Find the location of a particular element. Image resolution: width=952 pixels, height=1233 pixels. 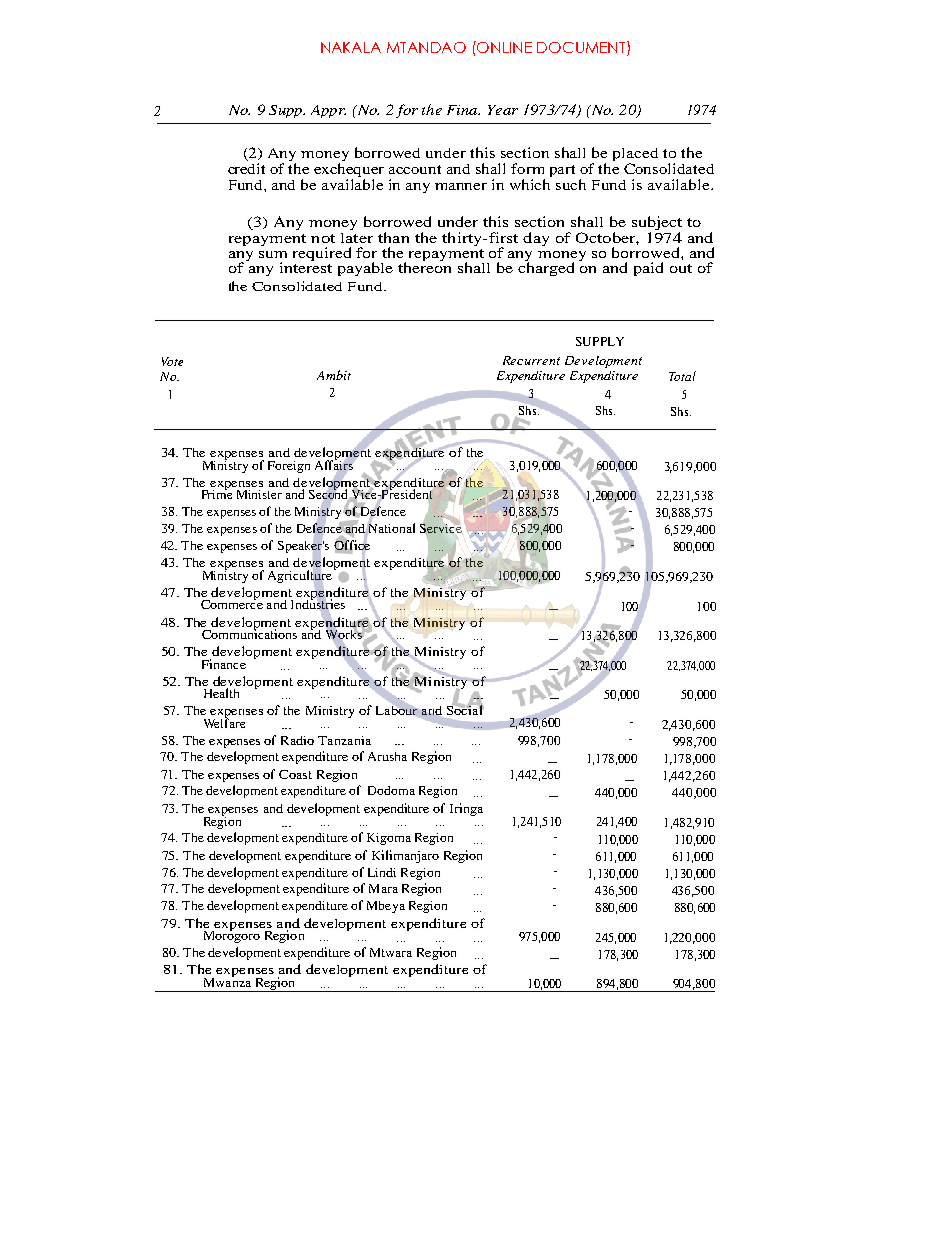

Office is located at coordinates (352, 545).
